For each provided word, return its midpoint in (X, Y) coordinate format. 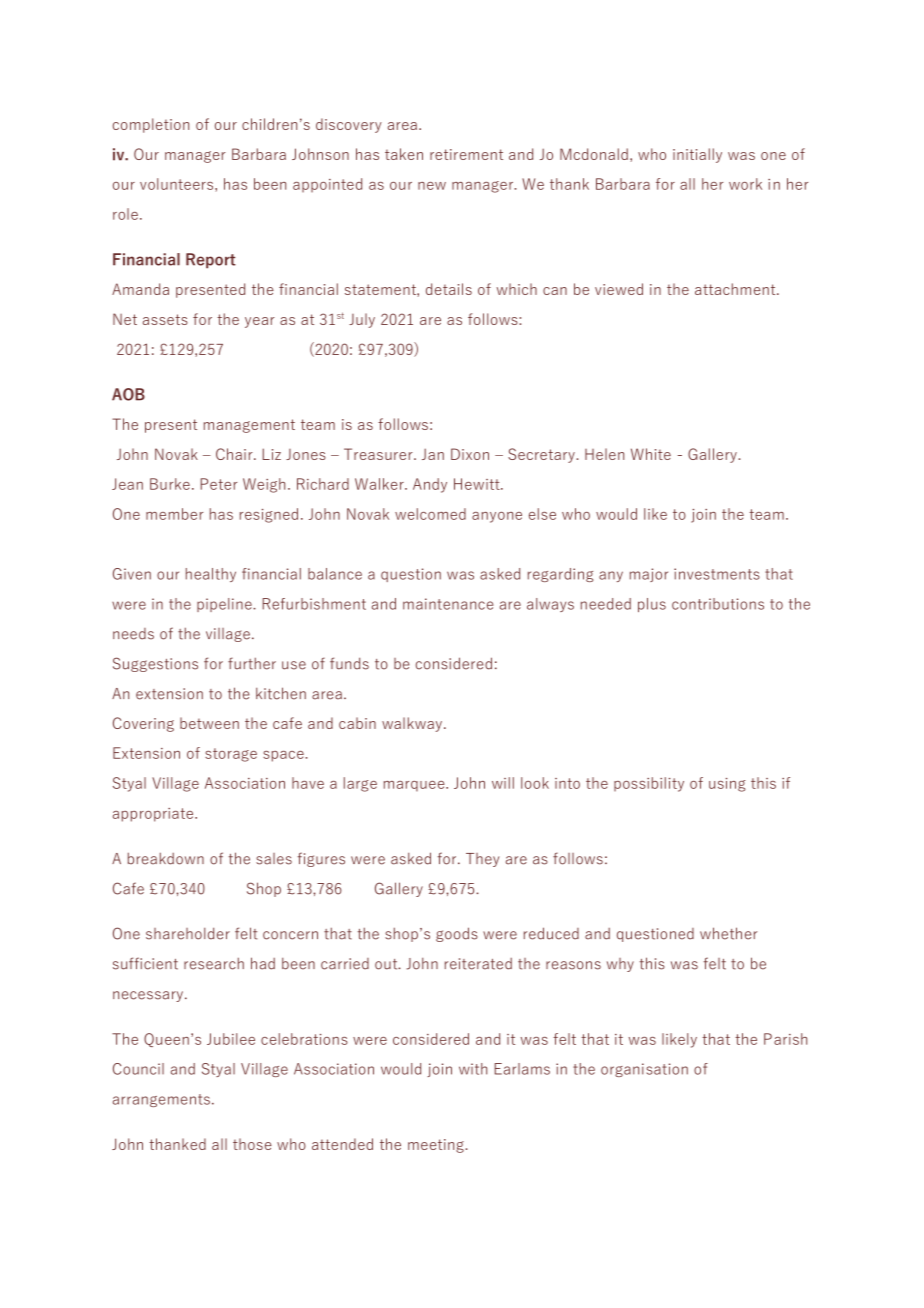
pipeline (225, 605)
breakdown (166, 858)
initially (697, 155)
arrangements (161, 1100)
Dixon (470, 454)
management (249, 426)
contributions (718, 604)
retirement (466, 154)
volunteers (176, 184)
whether (728, 933)
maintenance (448, 604)
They (482, 860)
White (651, 454)
